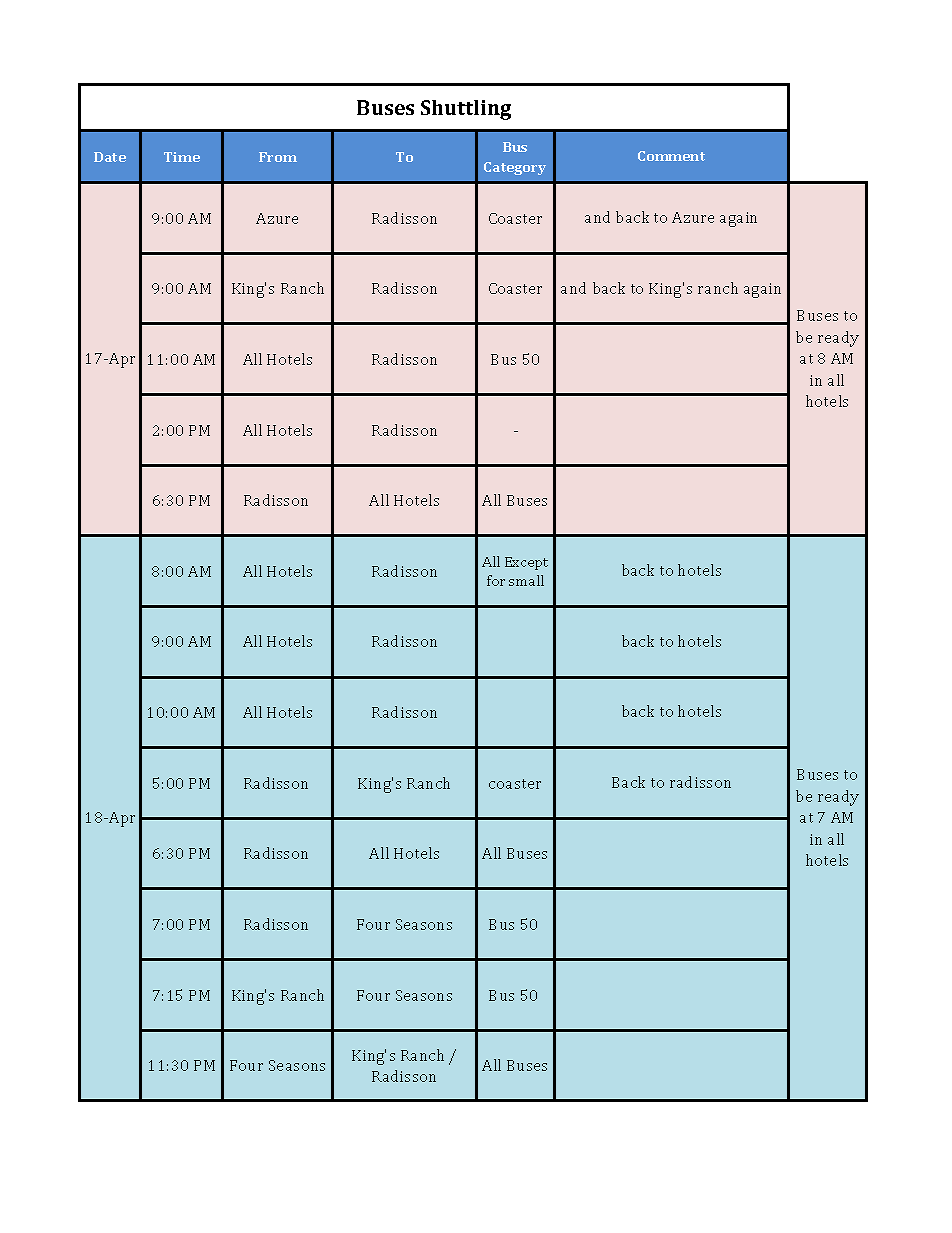 This screenshot has width=952, height=1233. I want to click on for, so click(496, 580).
